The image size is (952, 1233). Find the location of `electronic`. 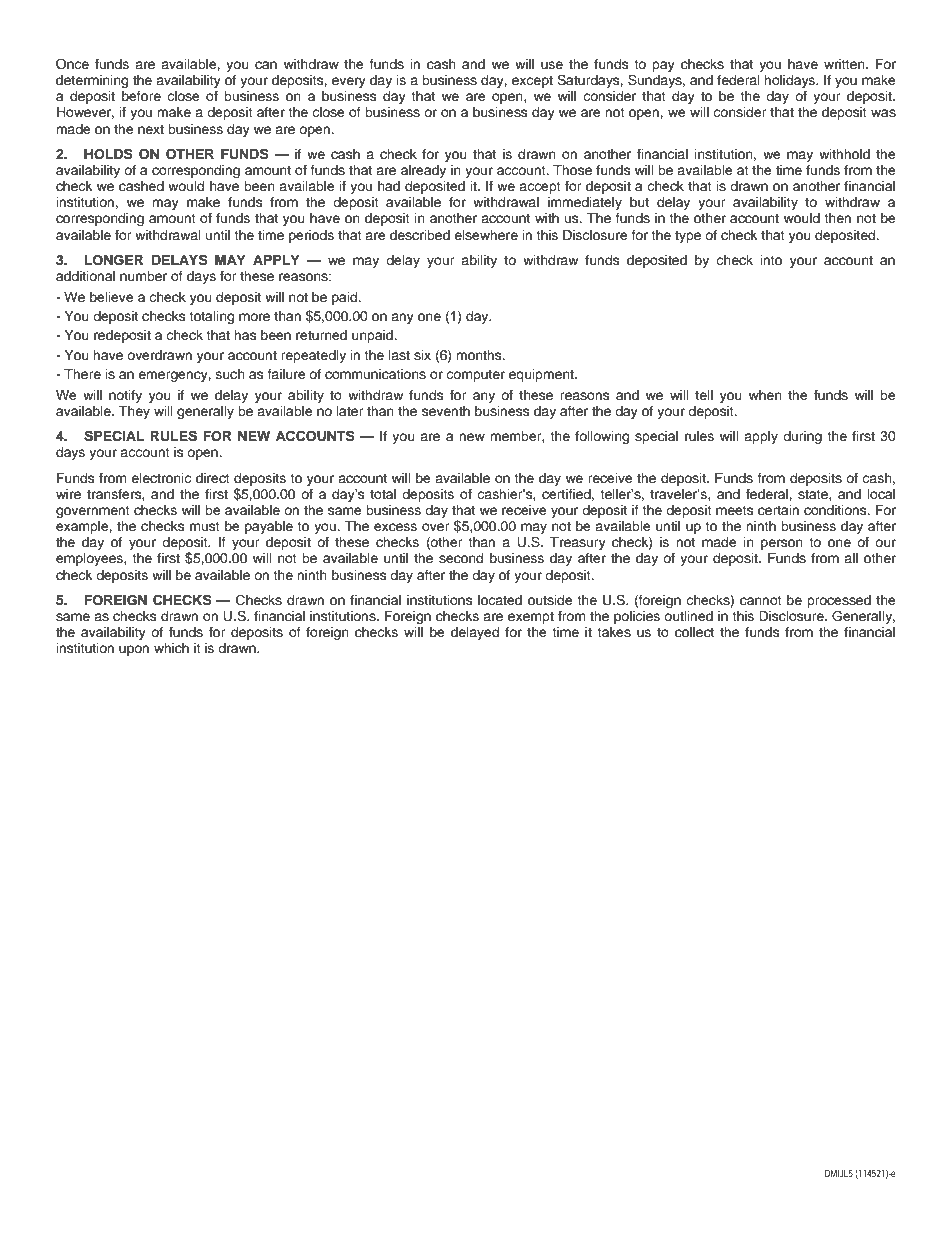

electronic is located at coordinates (161, 478).
